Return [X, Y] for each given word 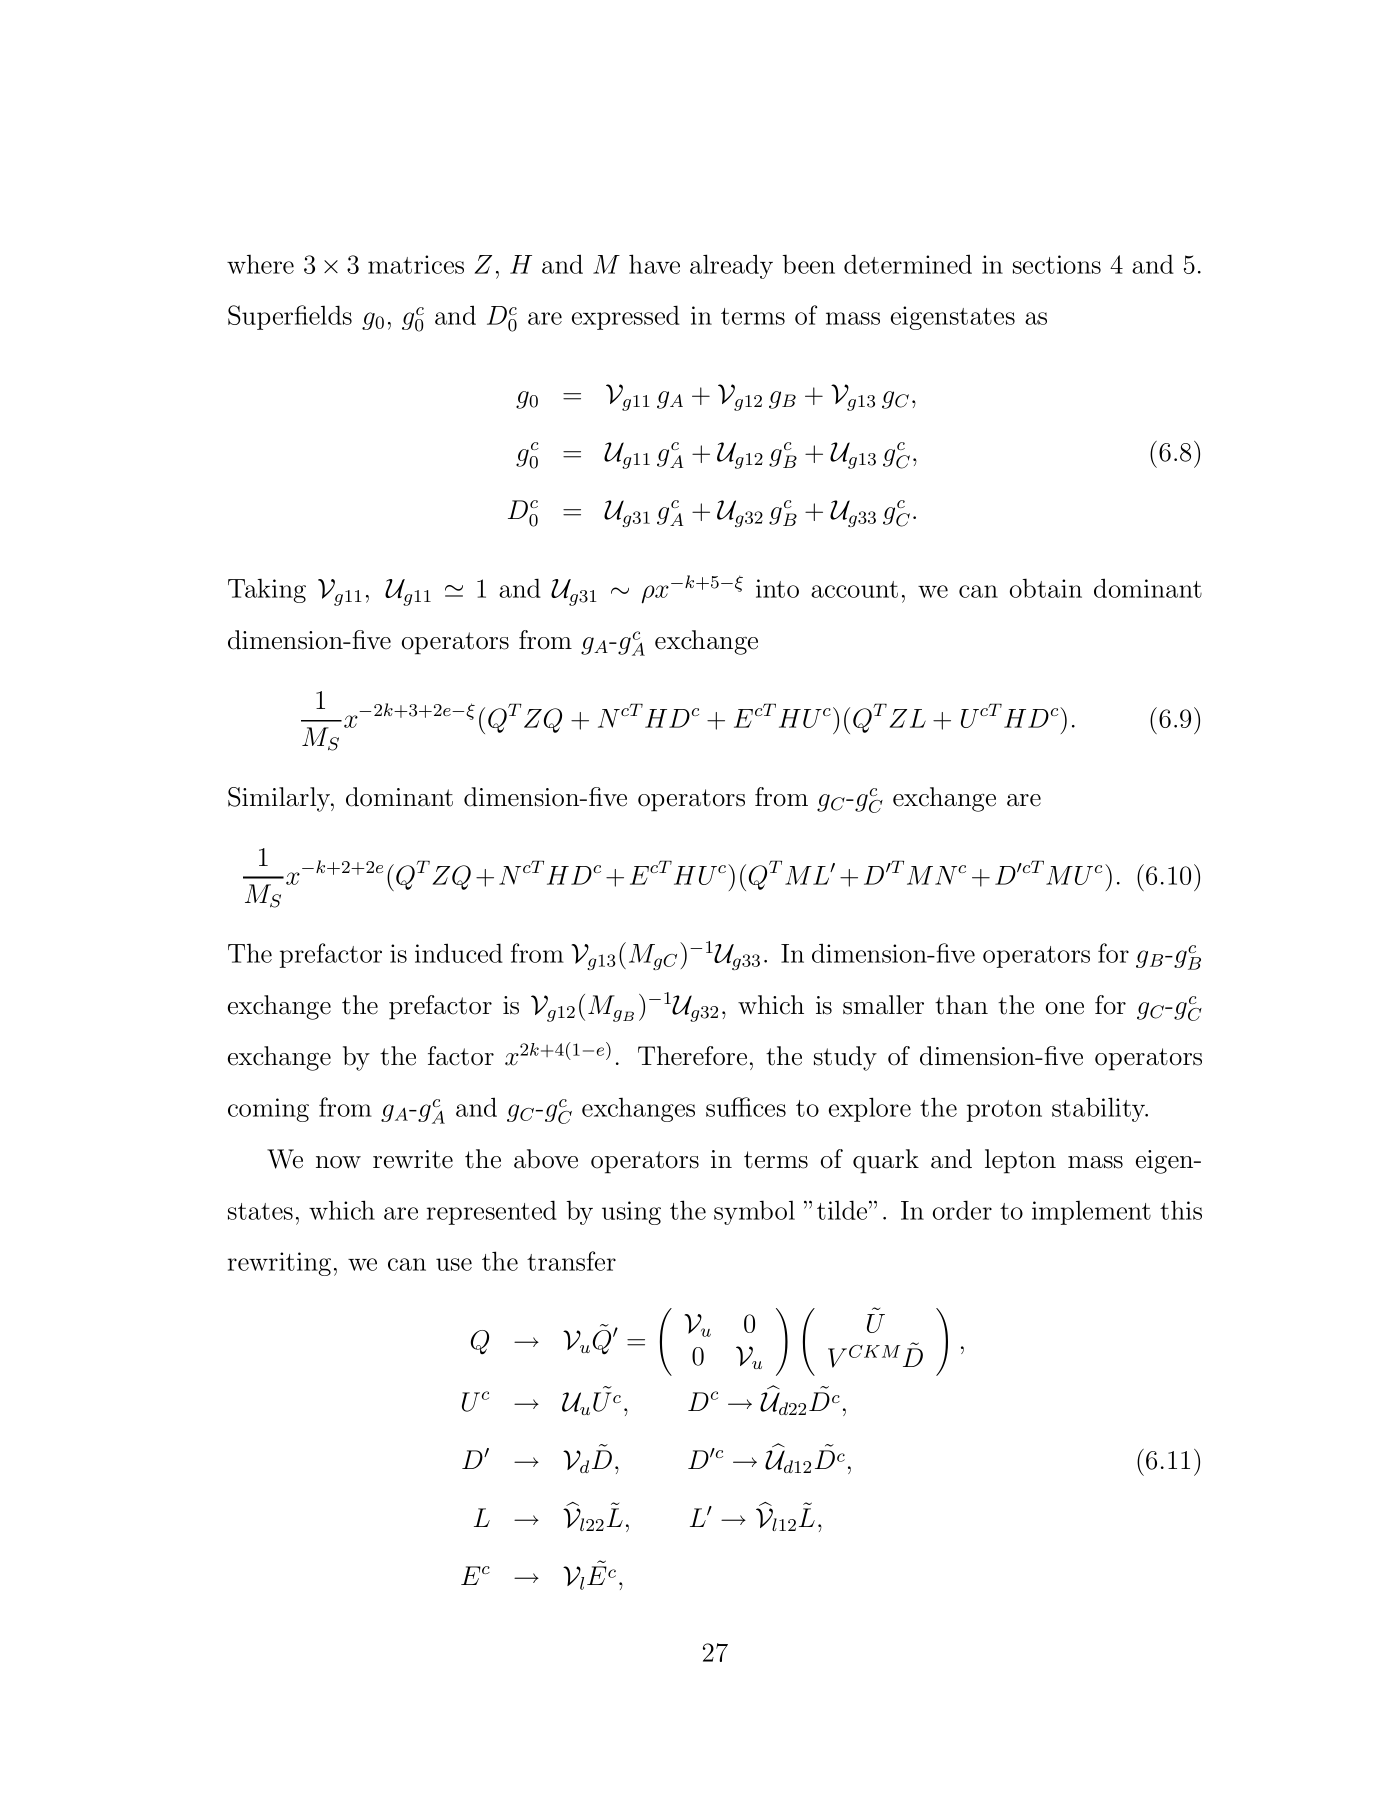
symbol [754, 1212]
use [454, 1264]
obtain [1046, 588]
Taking [267, 590]
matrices [416, 264]
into [777, 588]
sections [1057, 264]
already [731, 266]
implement [1091, 1213]
